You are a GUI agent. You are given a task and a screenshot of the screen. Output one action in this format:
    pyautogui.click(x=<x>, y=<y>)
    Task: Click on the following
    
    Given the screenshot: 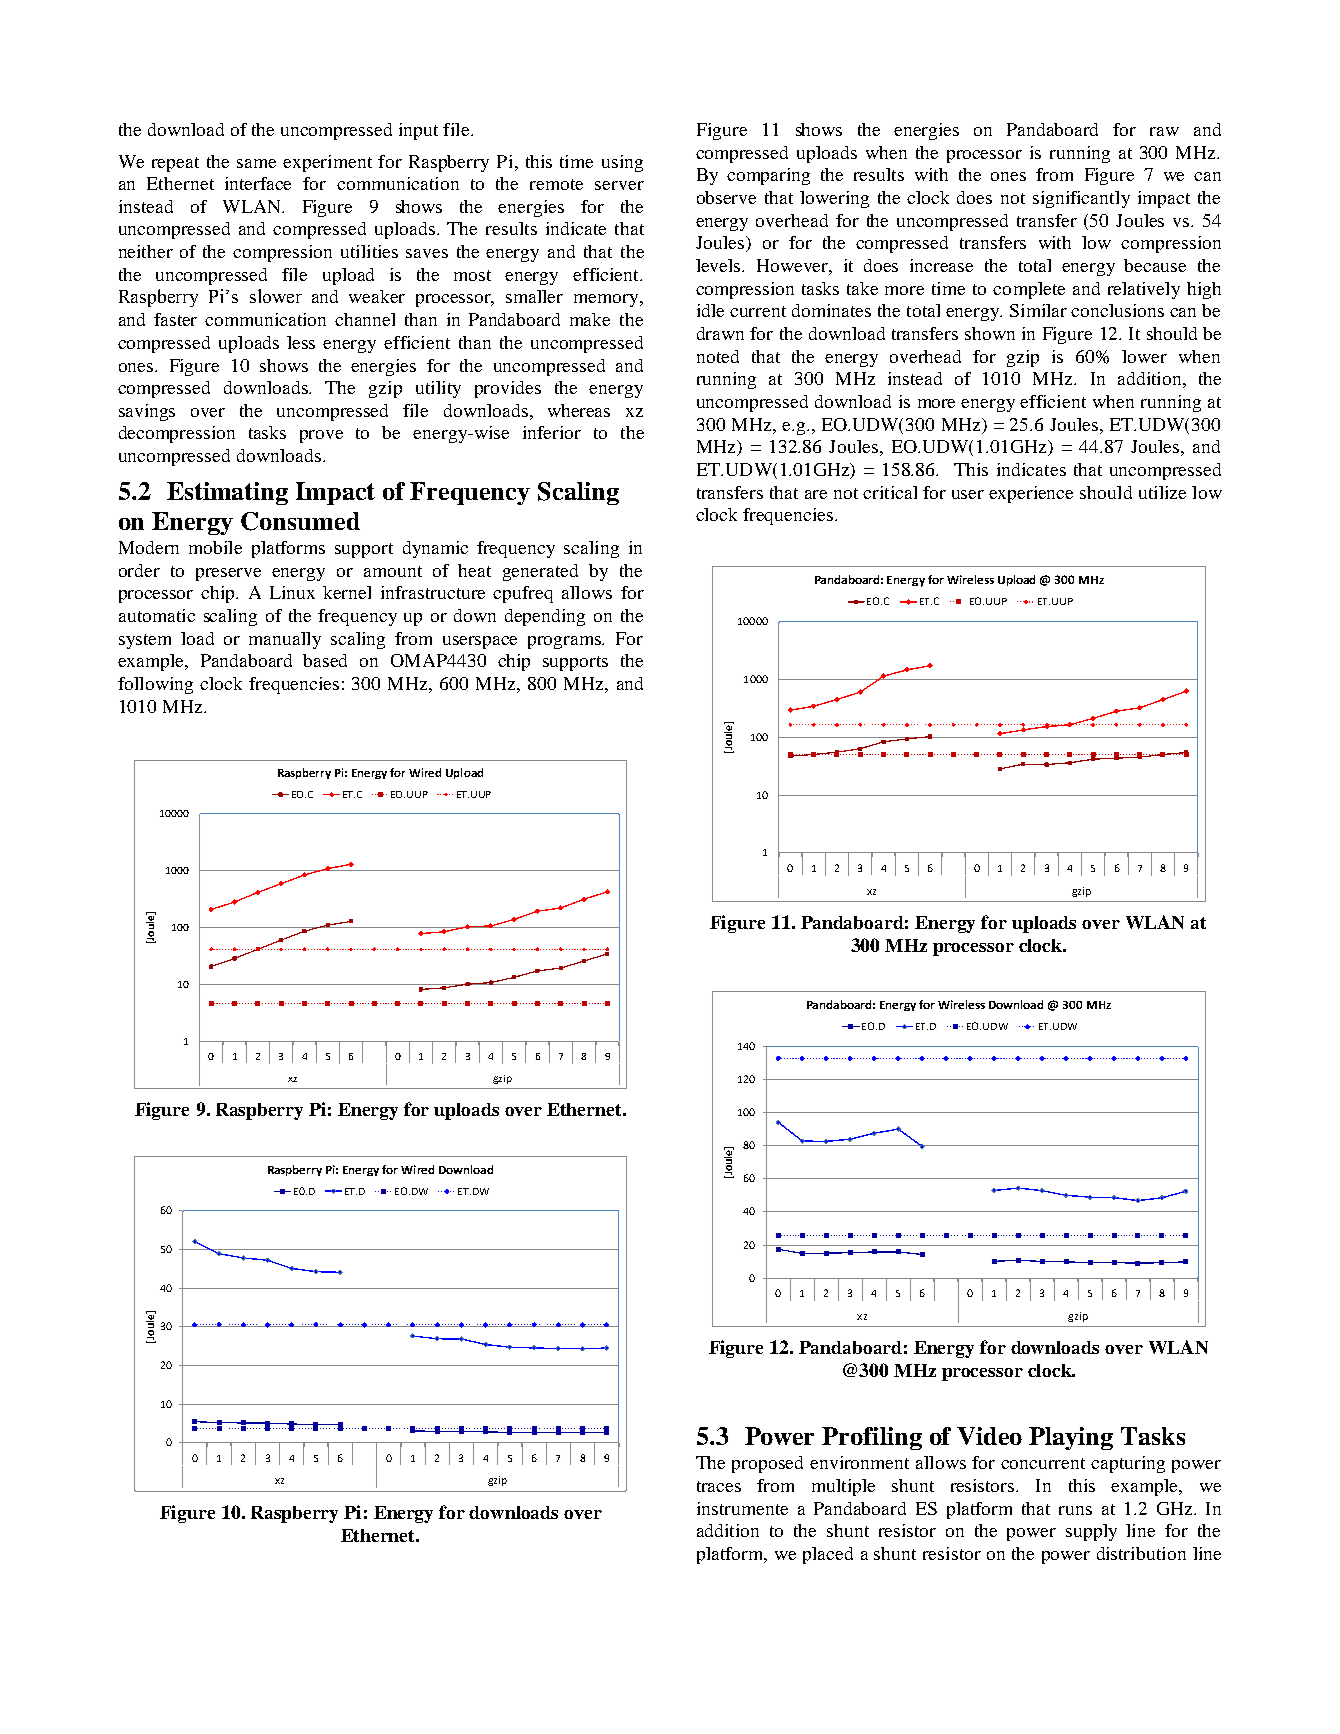 What is the action you would take?
    pyautogui.click(x=155, y=685)
